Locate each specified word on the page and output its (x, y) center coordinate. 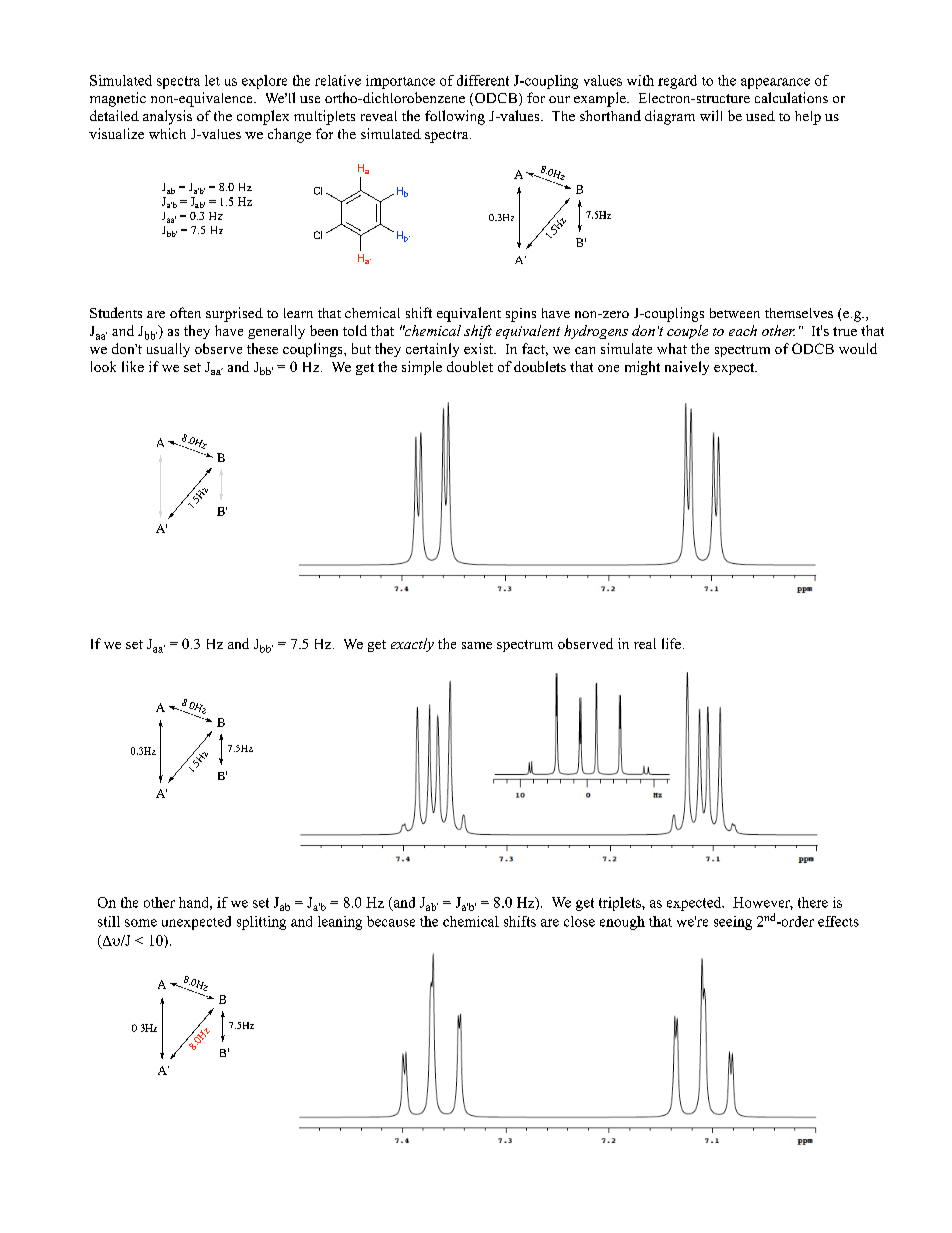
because (391, 921)
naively (687, 368)
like (133, 366)
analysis (167, 117)
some (141, 923)
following (455, 117)
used (760, 116)
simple (422, 368)
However (763, 903)
